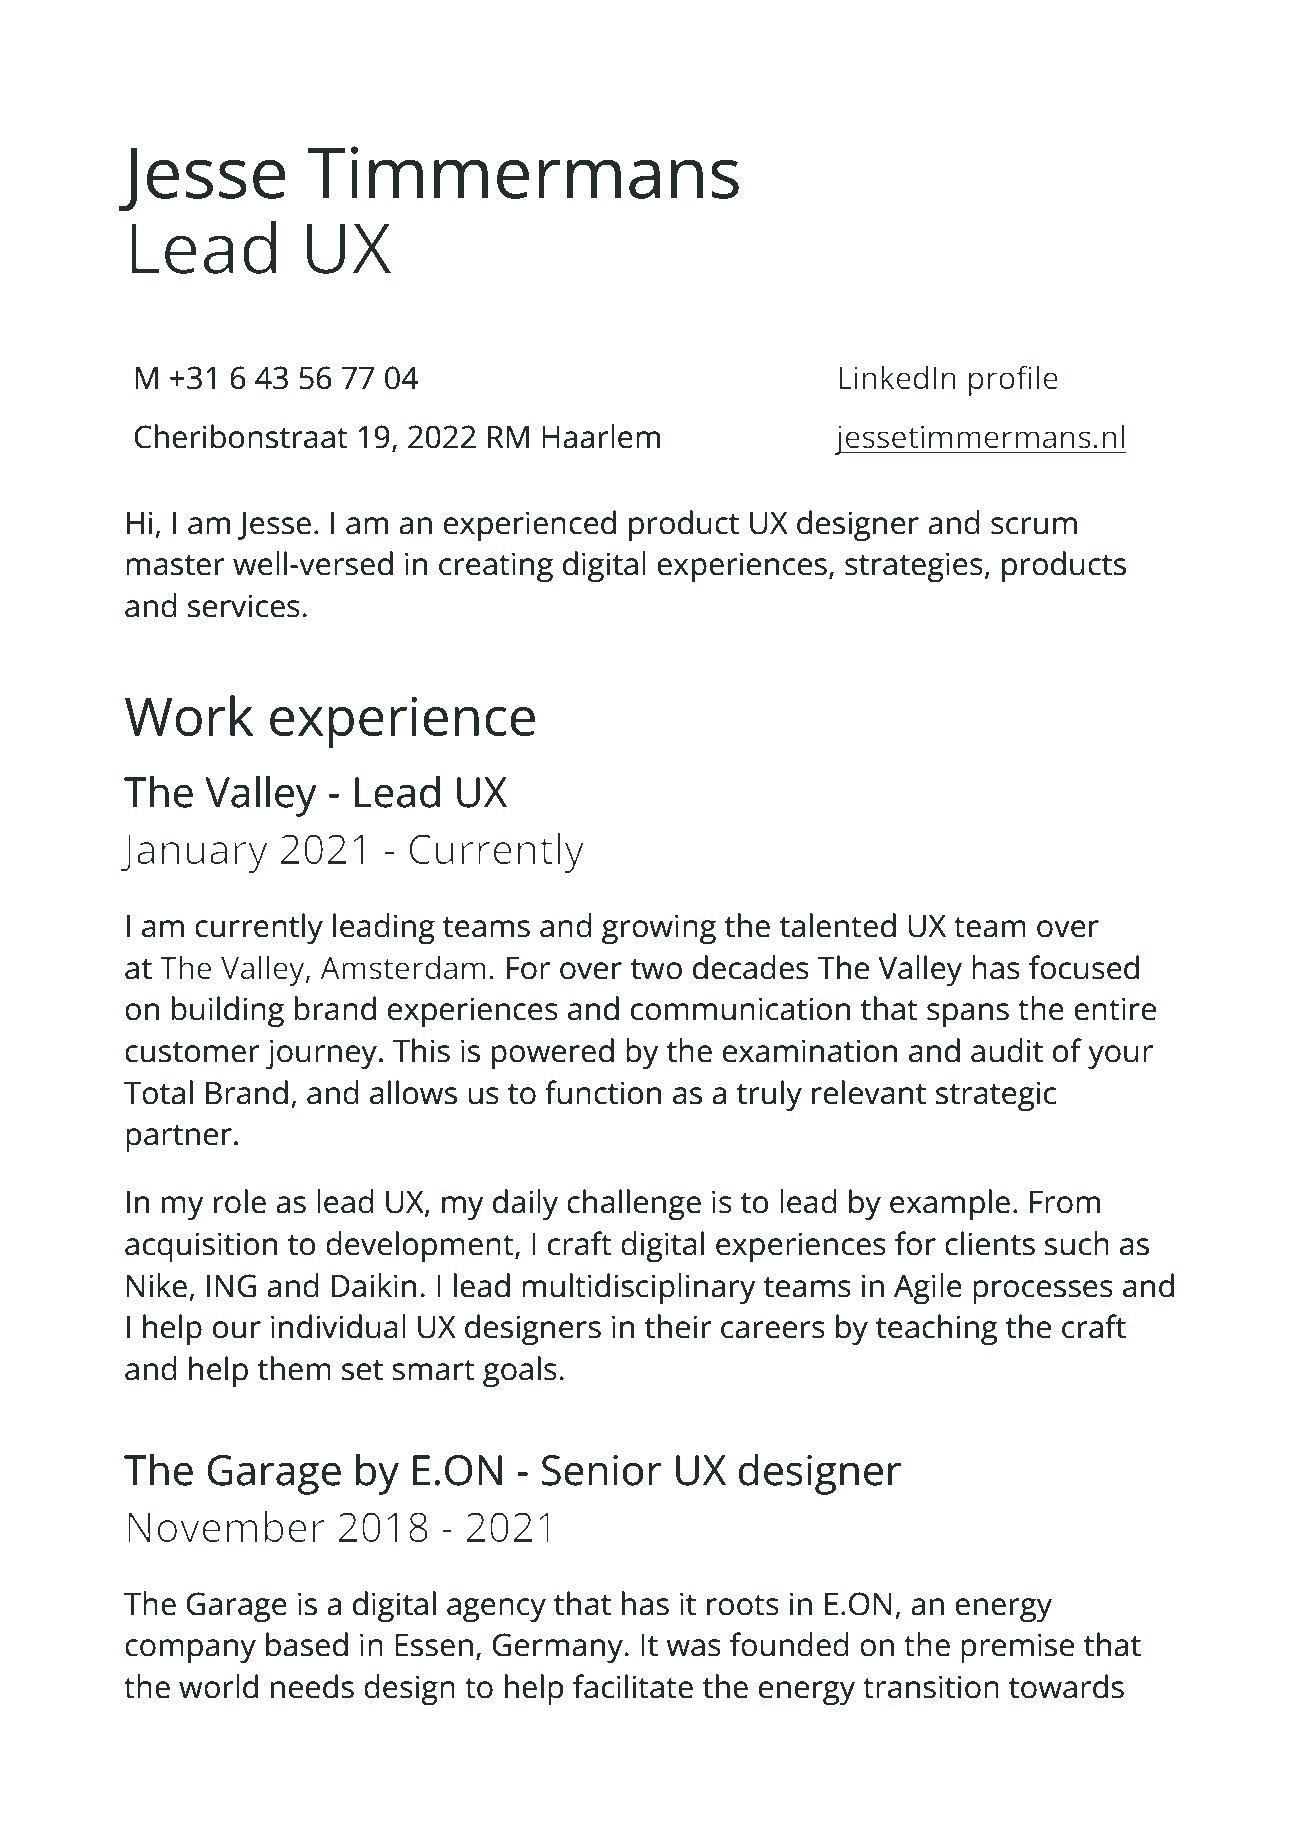 The height and width of the image is (1846, 1305). I want to click on profile, so click(1013, 380).
